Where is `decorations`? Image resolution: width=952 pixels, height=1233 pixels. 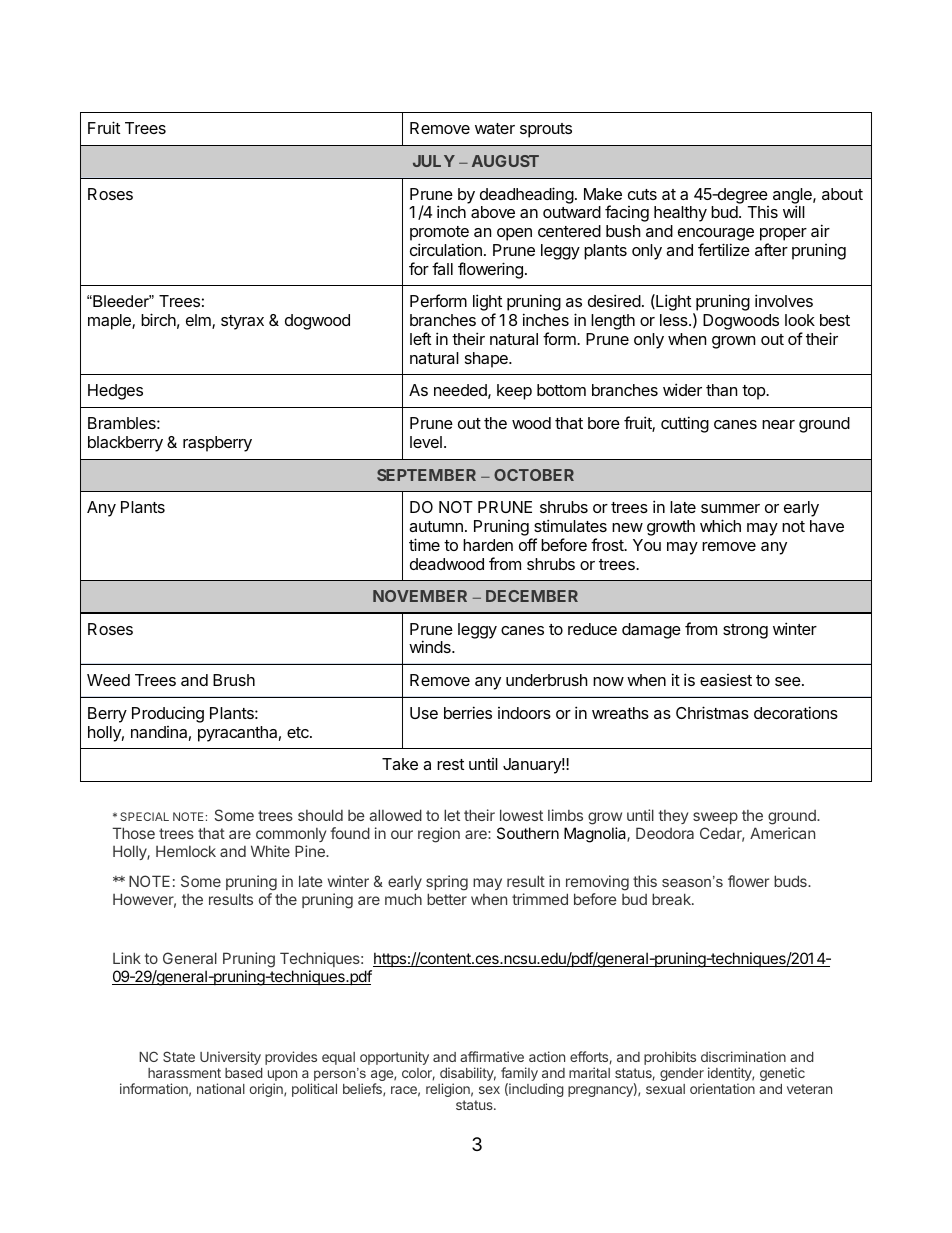
decorations is located at coordinates (796, 712).
